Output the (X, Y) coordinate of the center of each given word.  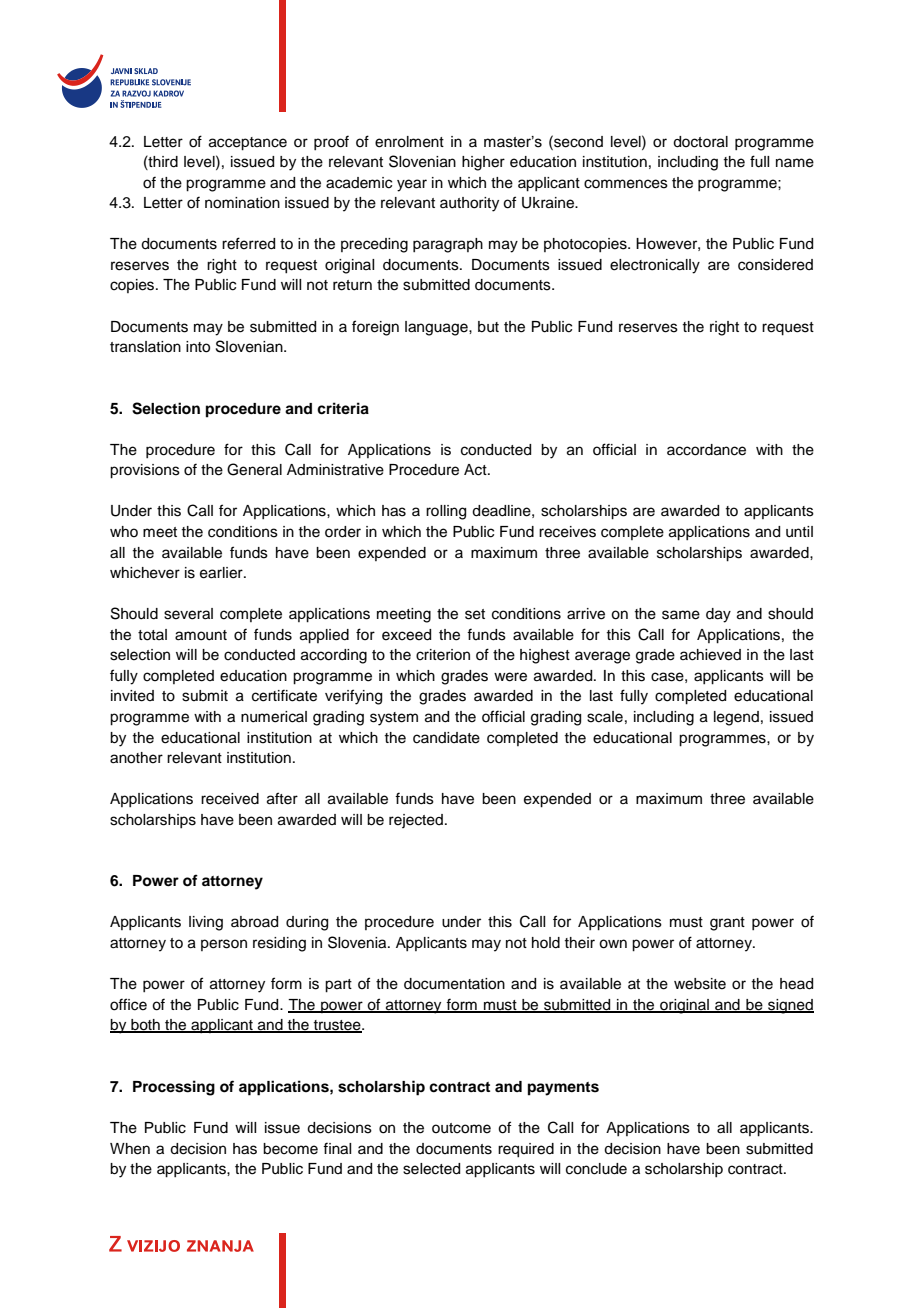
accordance (706, 450)
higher (483, 163)
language (437, 328)
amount (201, 635)
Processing (174, 1088)
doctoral (700, 142)
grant (727, 924)
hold (546, 943)
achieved (710, 655)
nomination (242, 203)
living (206, 923)
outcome (461, 1128)
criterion (443, 655)
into (198, 347)
